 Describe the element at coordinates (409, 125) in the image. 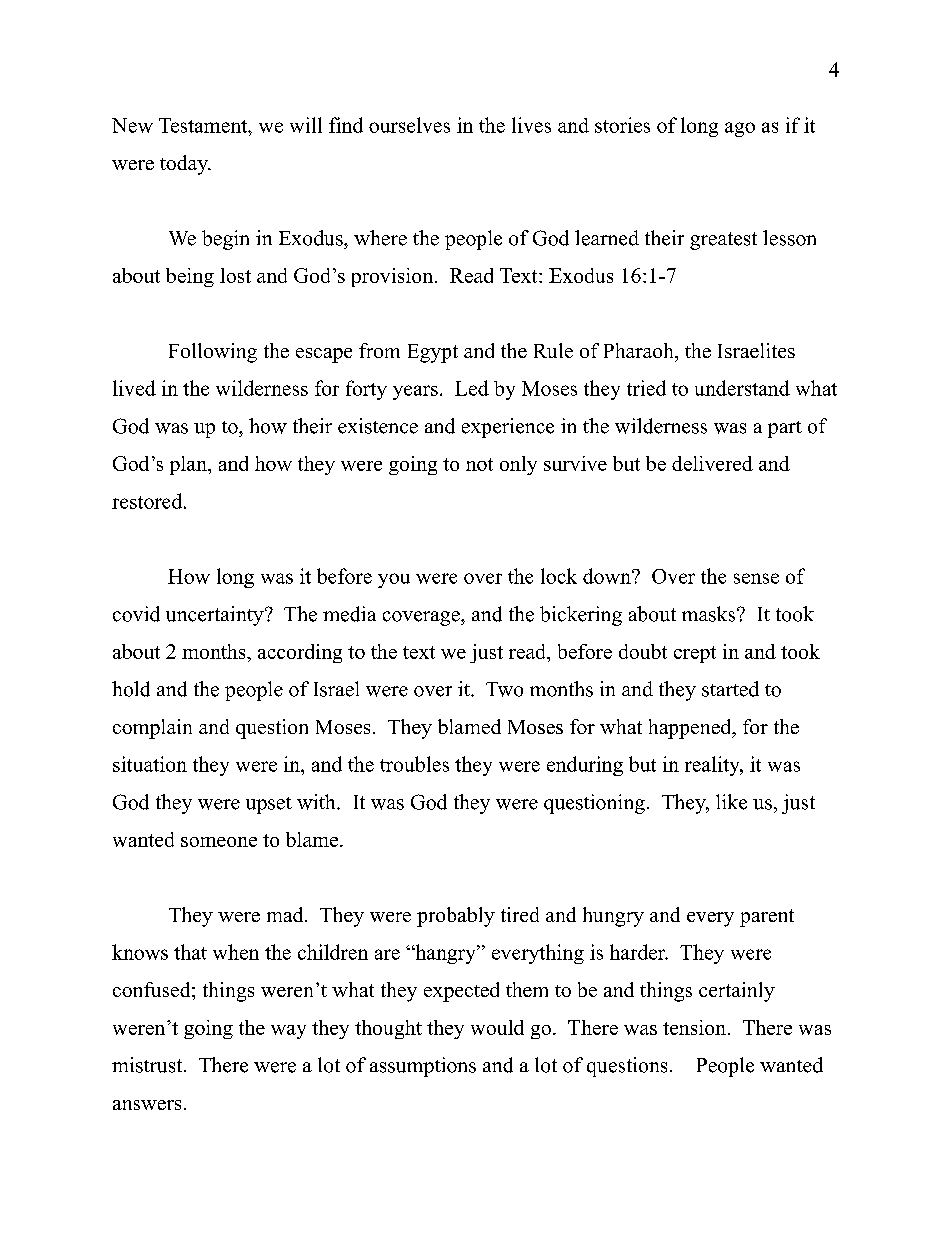

I see `ourselves` at that location.
